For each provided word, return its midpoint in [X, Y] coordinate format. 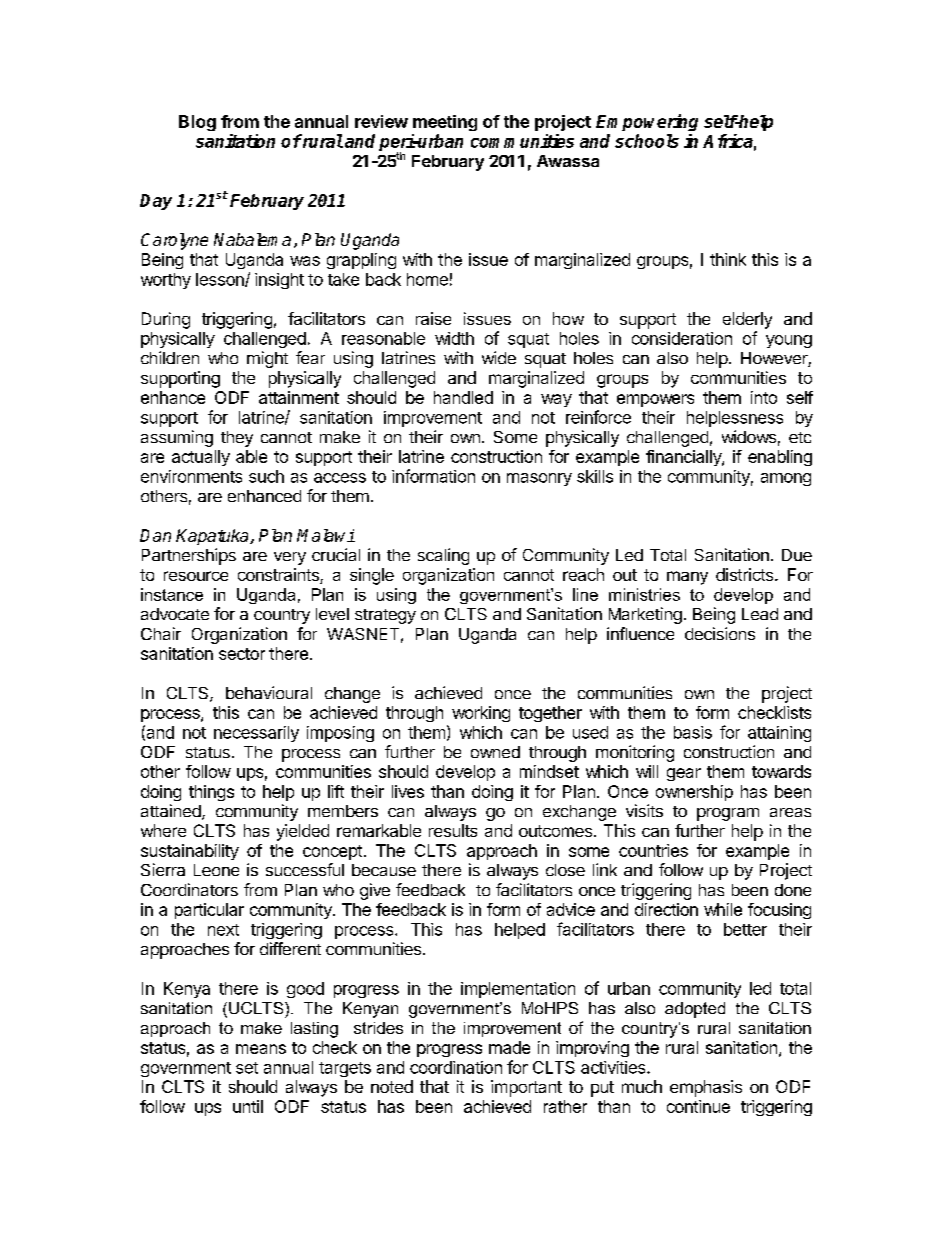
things [211, 793]
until [248, 1106]
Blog [197, 123]
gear [684, 774]
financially [684, 458]
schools [647, 141]
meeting [445, 123]
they [237, 439]
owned [495, 752]
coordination [456, 1067]
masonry [539, 479]
